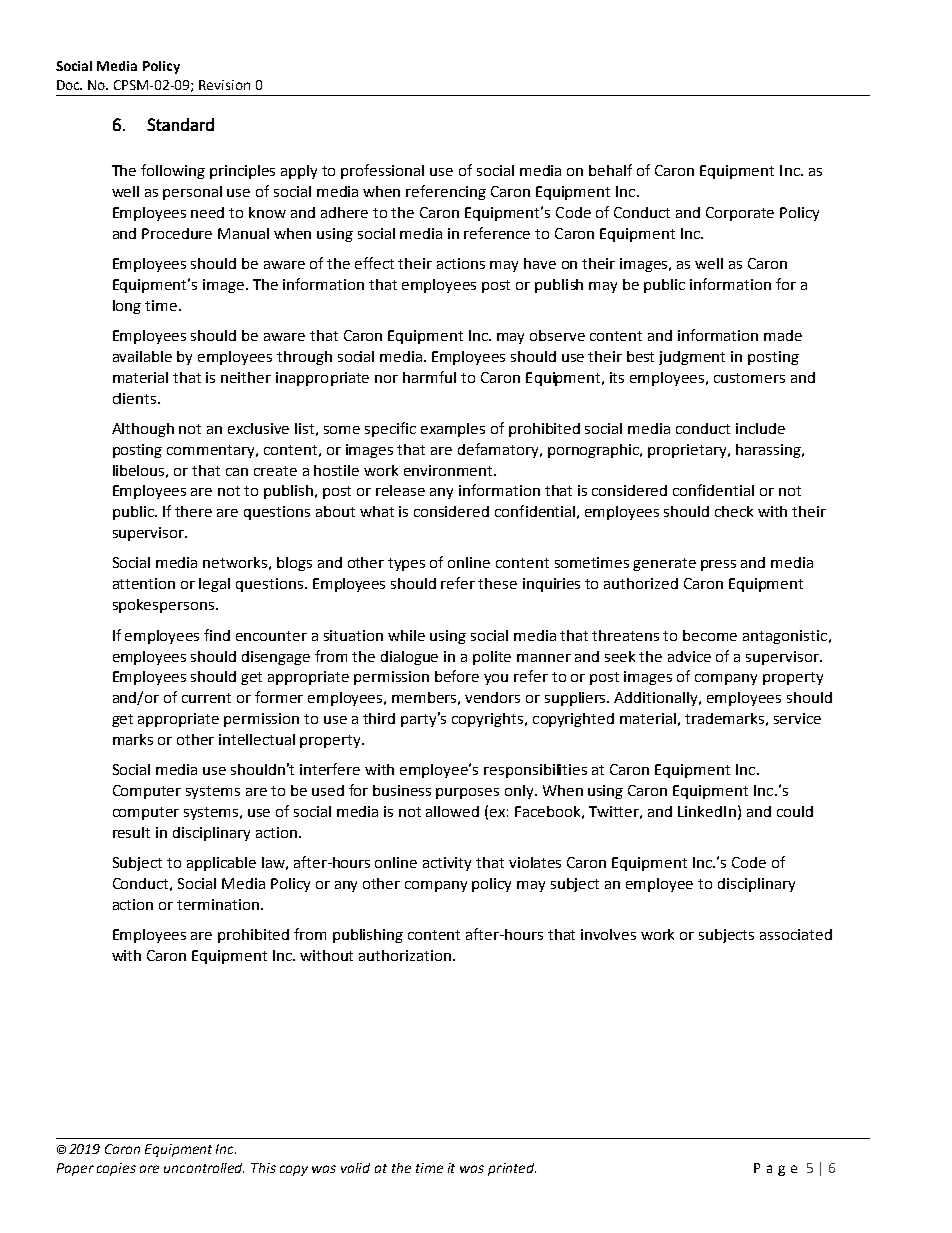  Describe the element at coordinates (355, 1168) in the screenshot. I see `valid` at that location.
